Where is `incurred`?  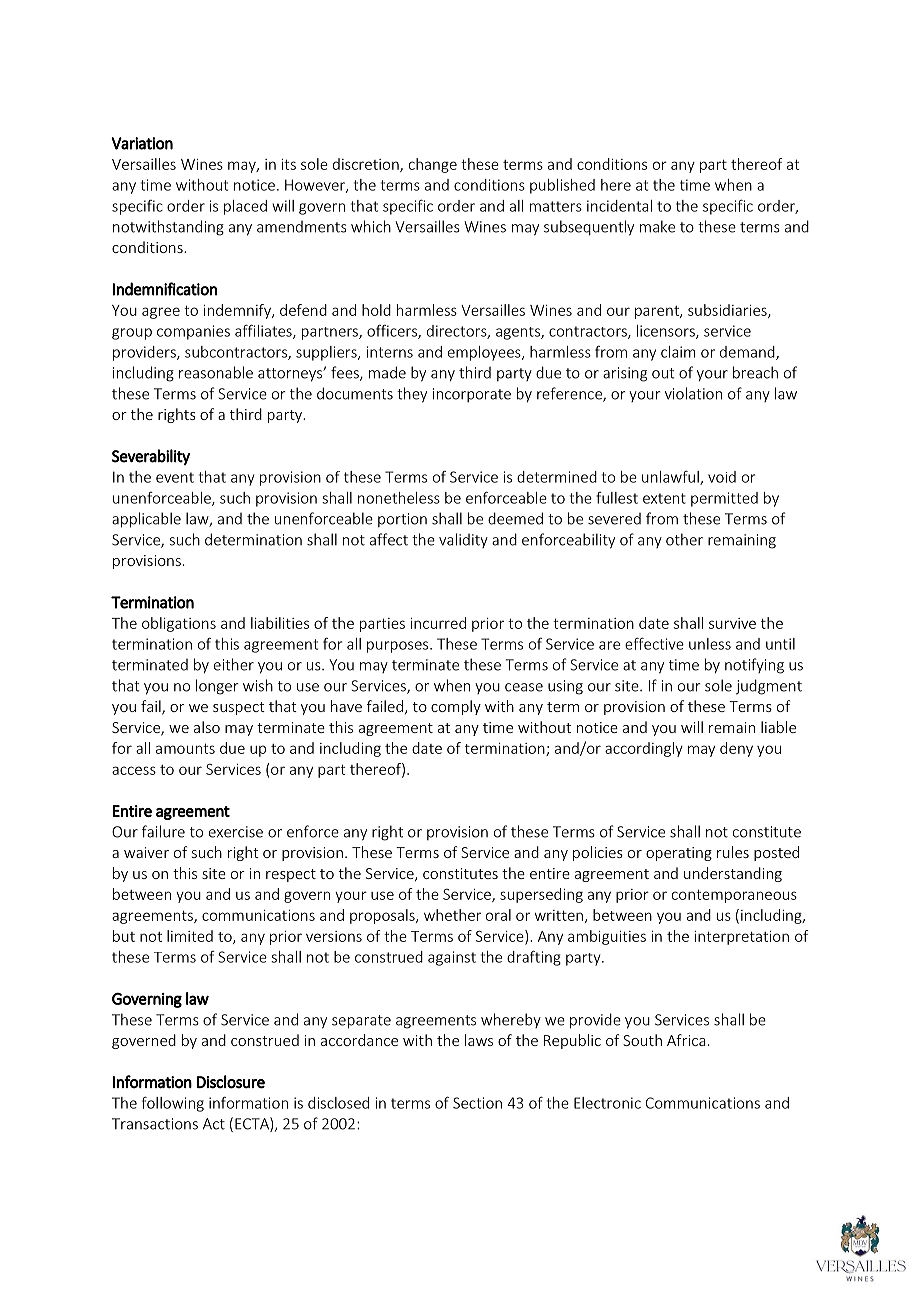 incurred is located at coordinates (438, 623).
